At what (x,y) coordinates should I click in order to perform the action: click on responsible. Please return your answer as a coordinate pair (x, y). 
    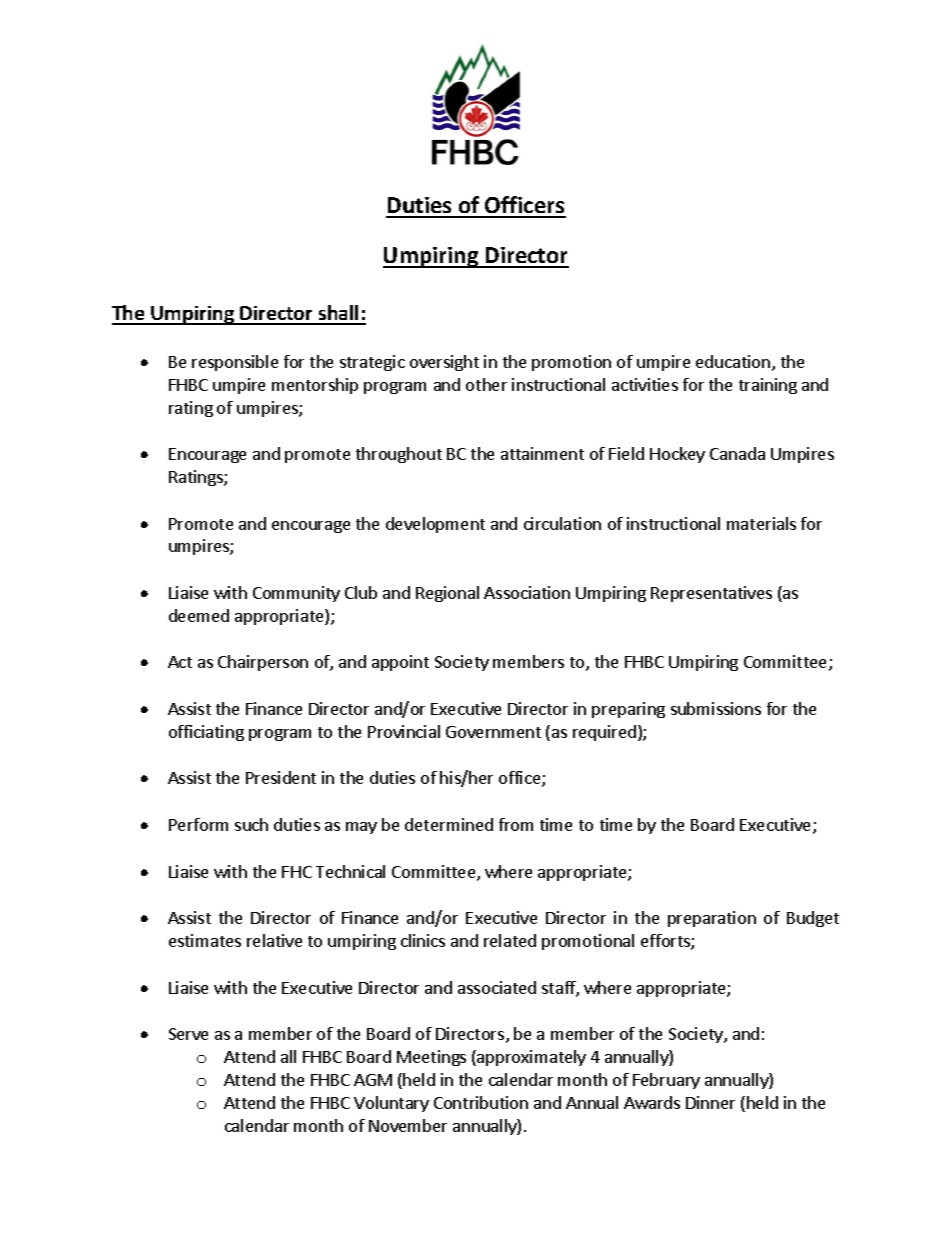
    Looking at the image, I should click on (235, 363).
